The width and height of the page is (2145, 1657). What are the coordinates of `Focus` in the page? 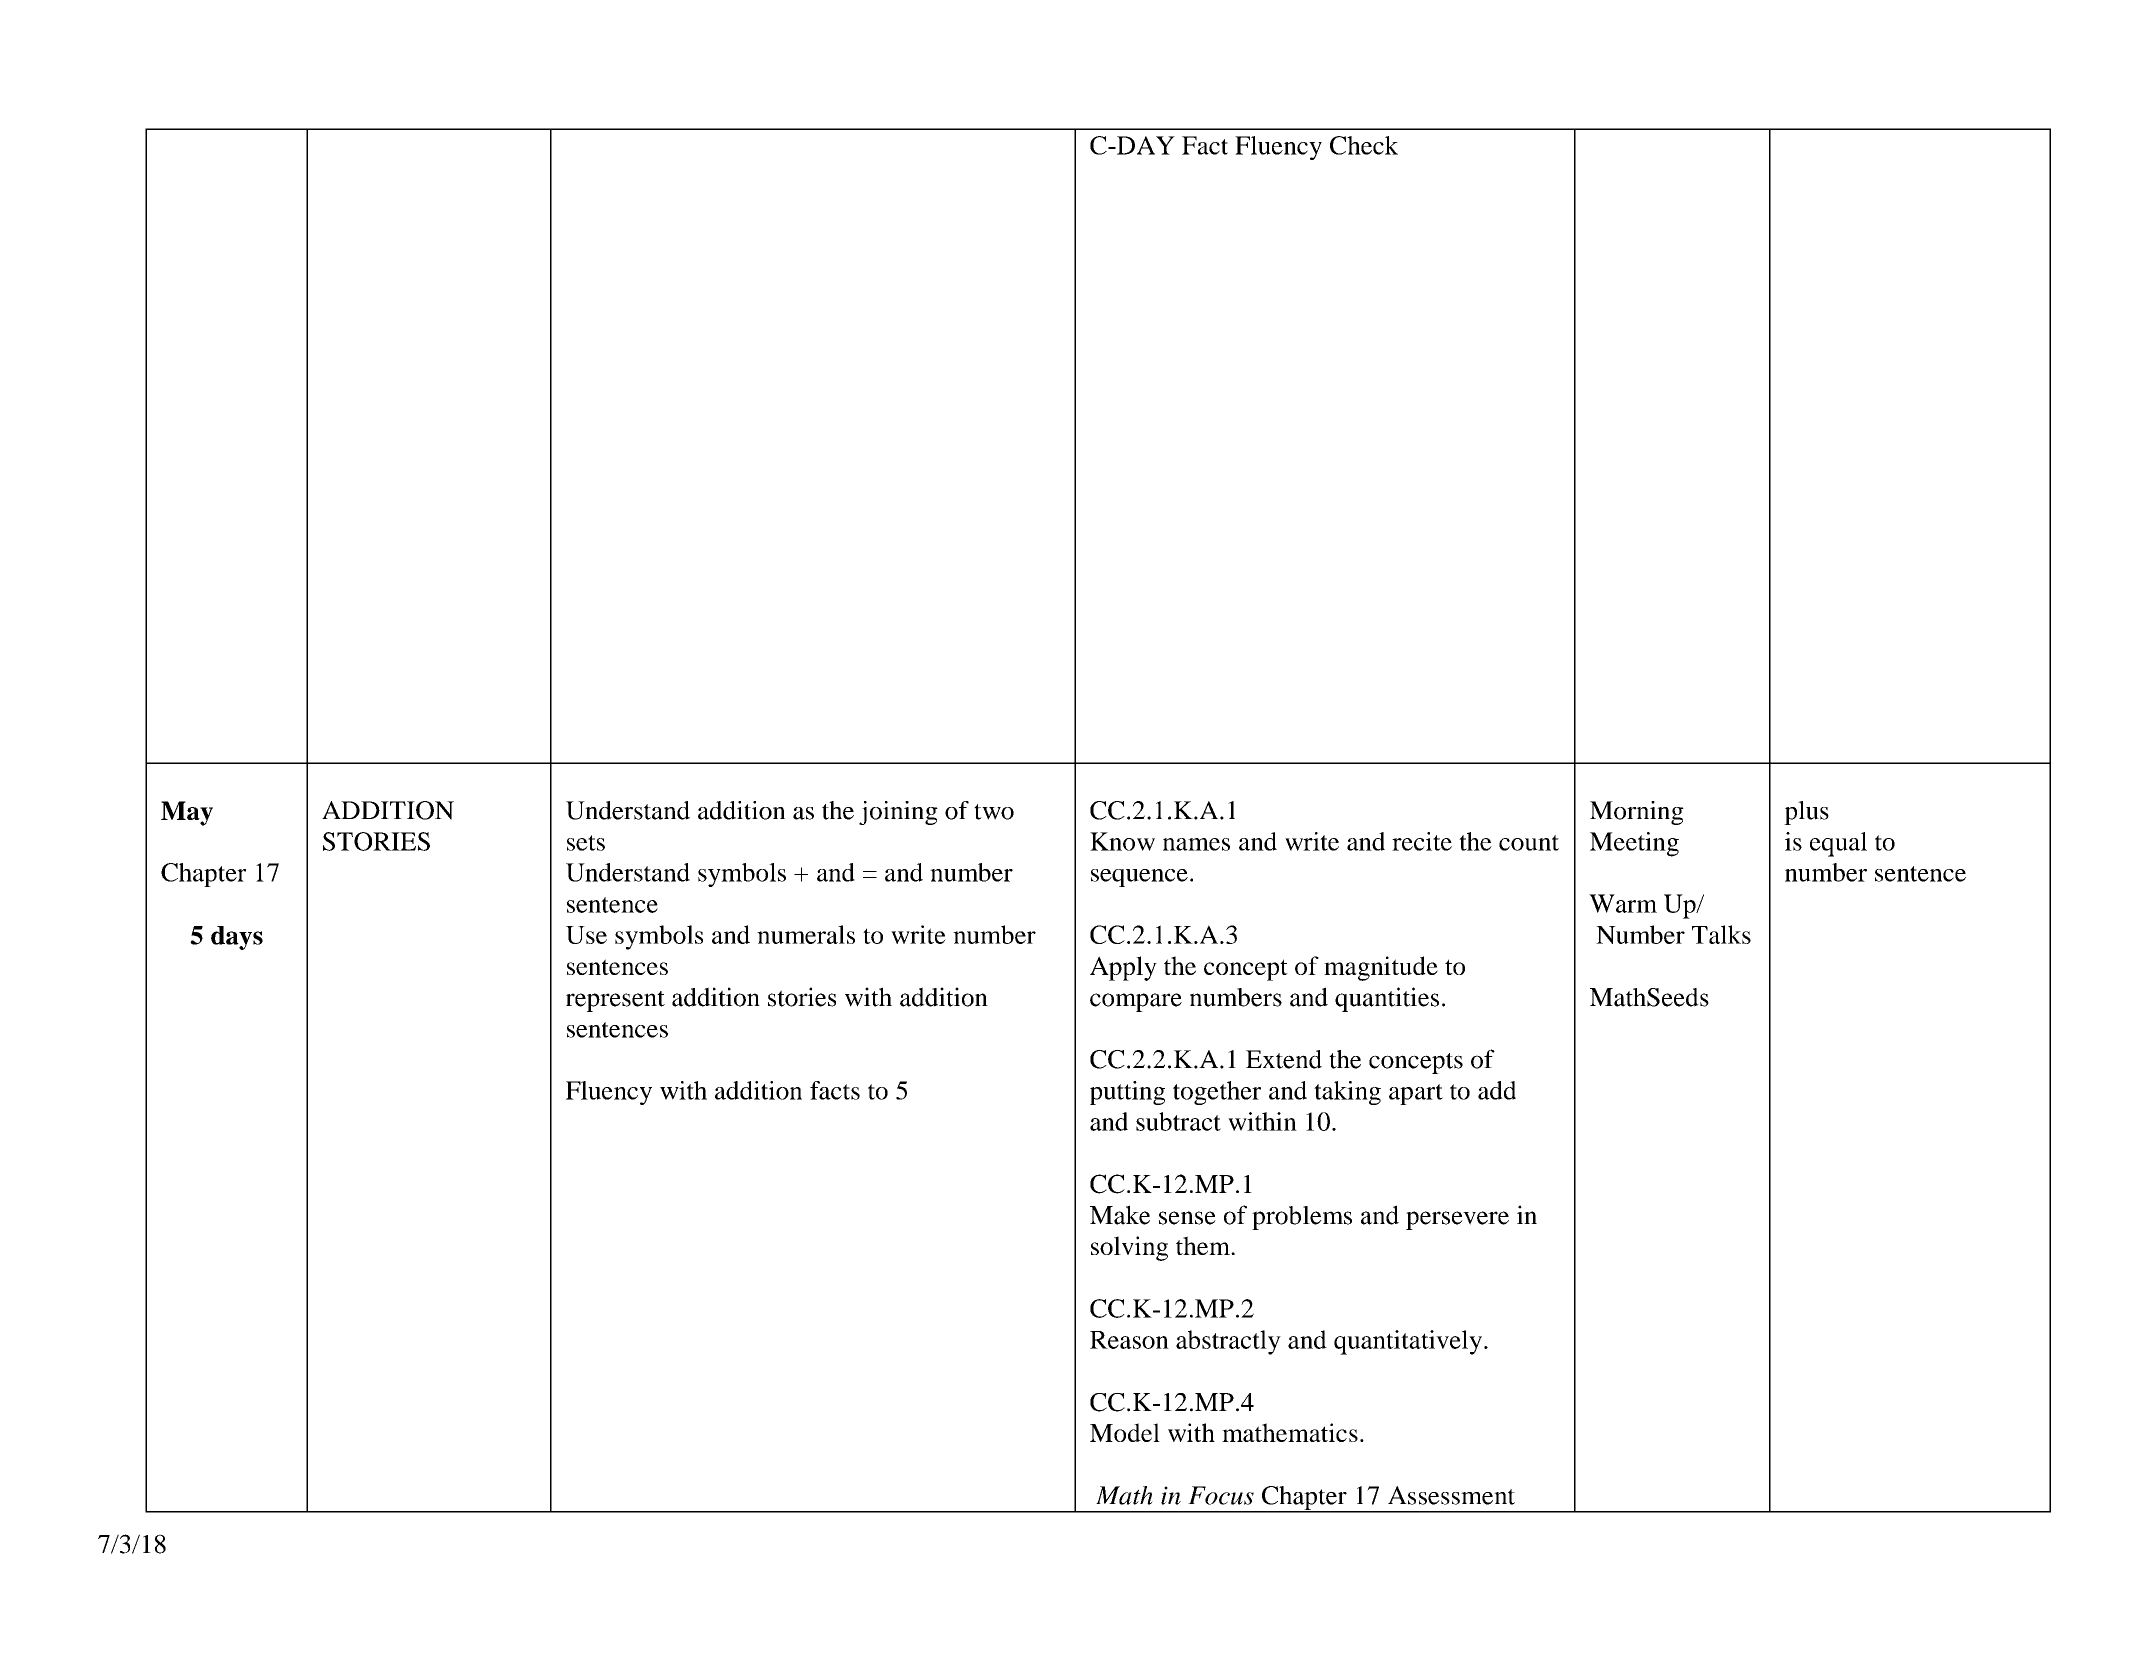 It's located at (1221, 1495).
